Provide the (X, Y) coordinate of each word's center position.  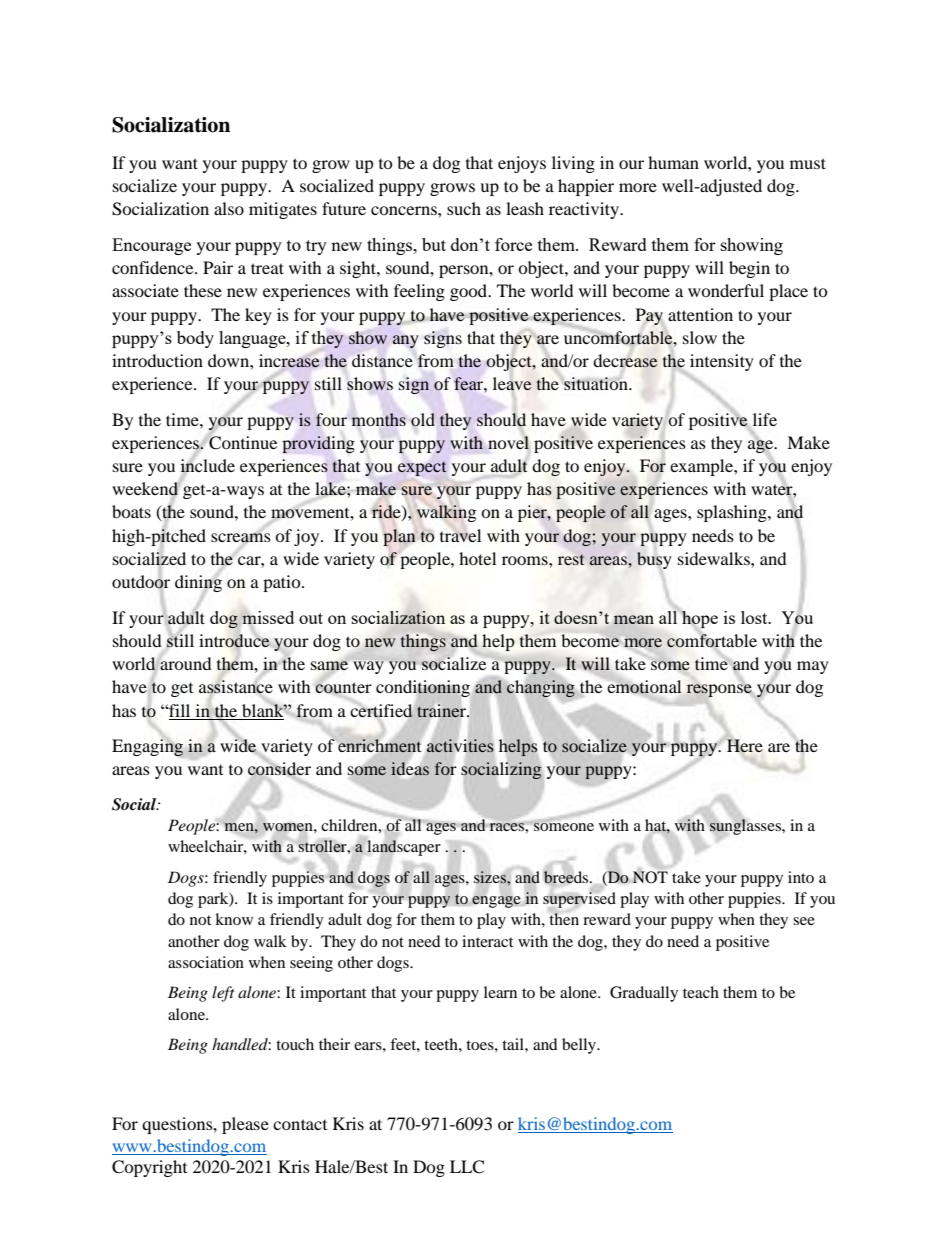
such (464, 208)
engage (496, 902)
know (234, 919)
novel (508, 442)
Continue (242, 442)
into (801, 877)
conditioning (423, 690)
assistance (236, 686)
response (719, 689)
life (765, 419)
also (229, 208)
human (673, 162)
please (245, 1125)
